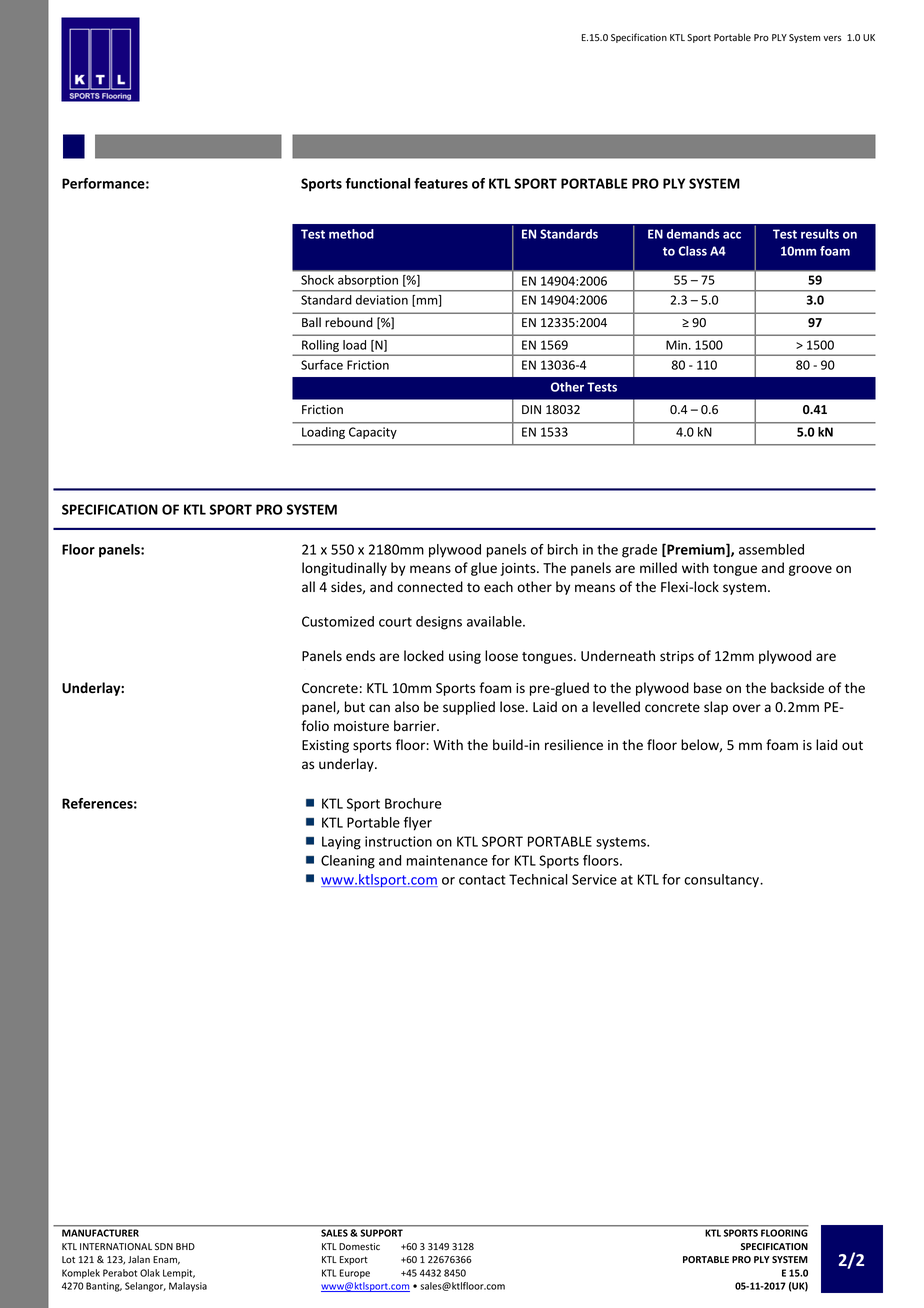 This document has height=1308, width=924. Describe the element at coordinates (317, 280) in the document. I see `Shock` at that location.
